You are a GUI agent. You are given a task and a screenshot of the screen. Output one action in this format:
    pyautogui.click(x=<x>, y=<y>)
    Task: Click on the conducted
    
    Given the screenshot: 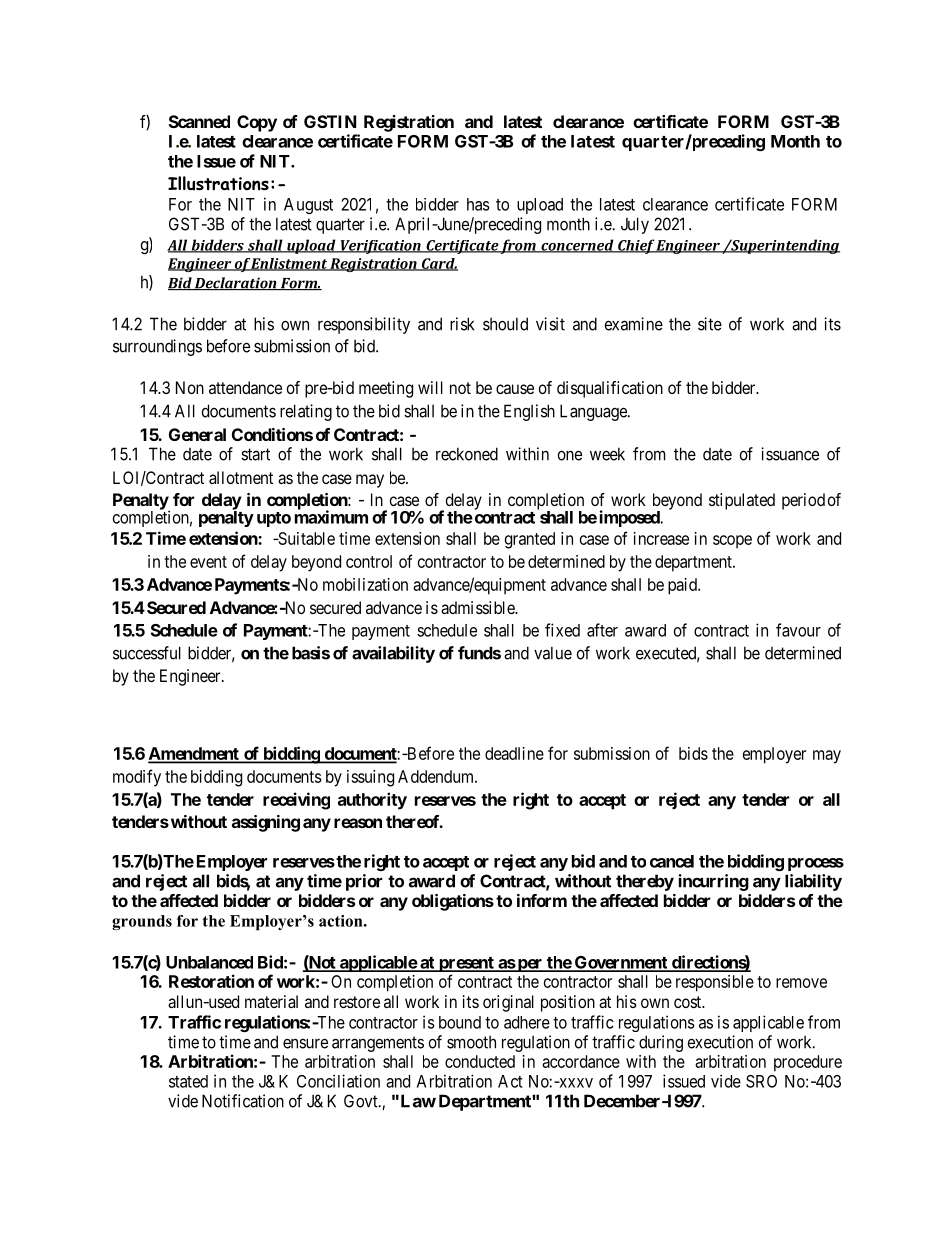 What is the action you would take?
    pyautogui.click(x=480, y=1061)
